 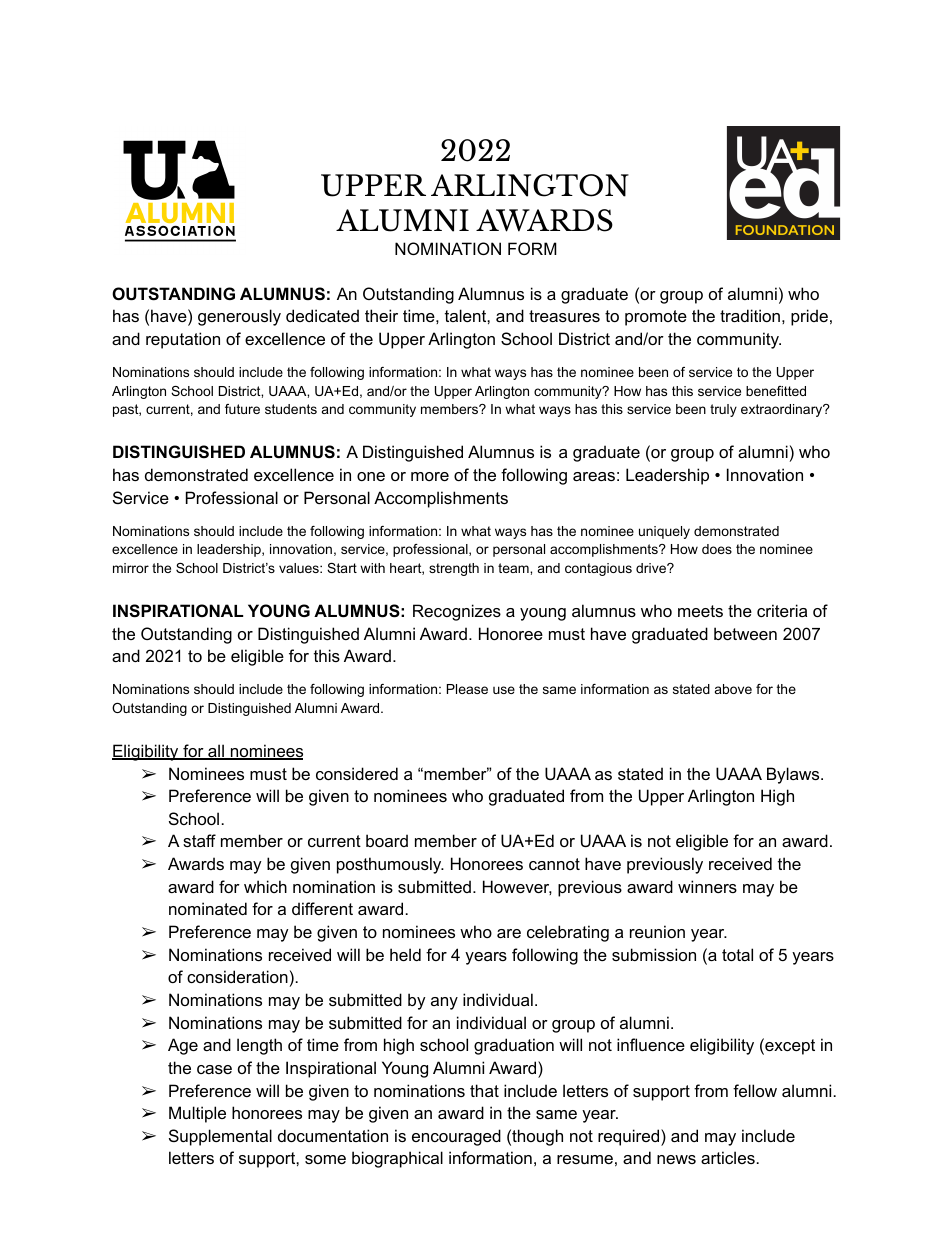 What do you see at coordinates (568, 933) in the screenshot?
I see `celebrating` at bounding box center [568, 933].
